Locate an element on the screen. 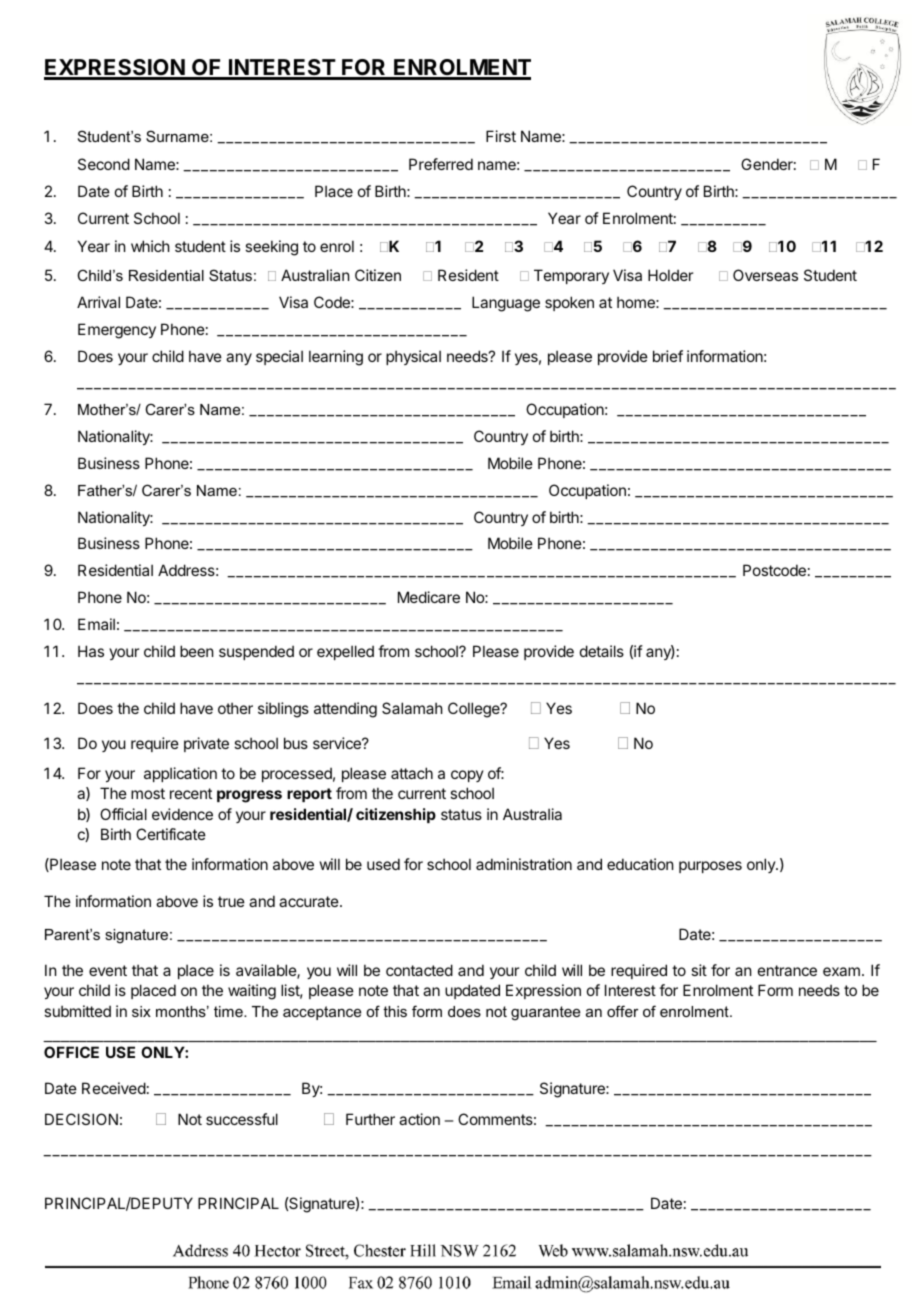 The height and width of the screenshot is (1308, 924). Received is located at coordinates (114, 1088).
